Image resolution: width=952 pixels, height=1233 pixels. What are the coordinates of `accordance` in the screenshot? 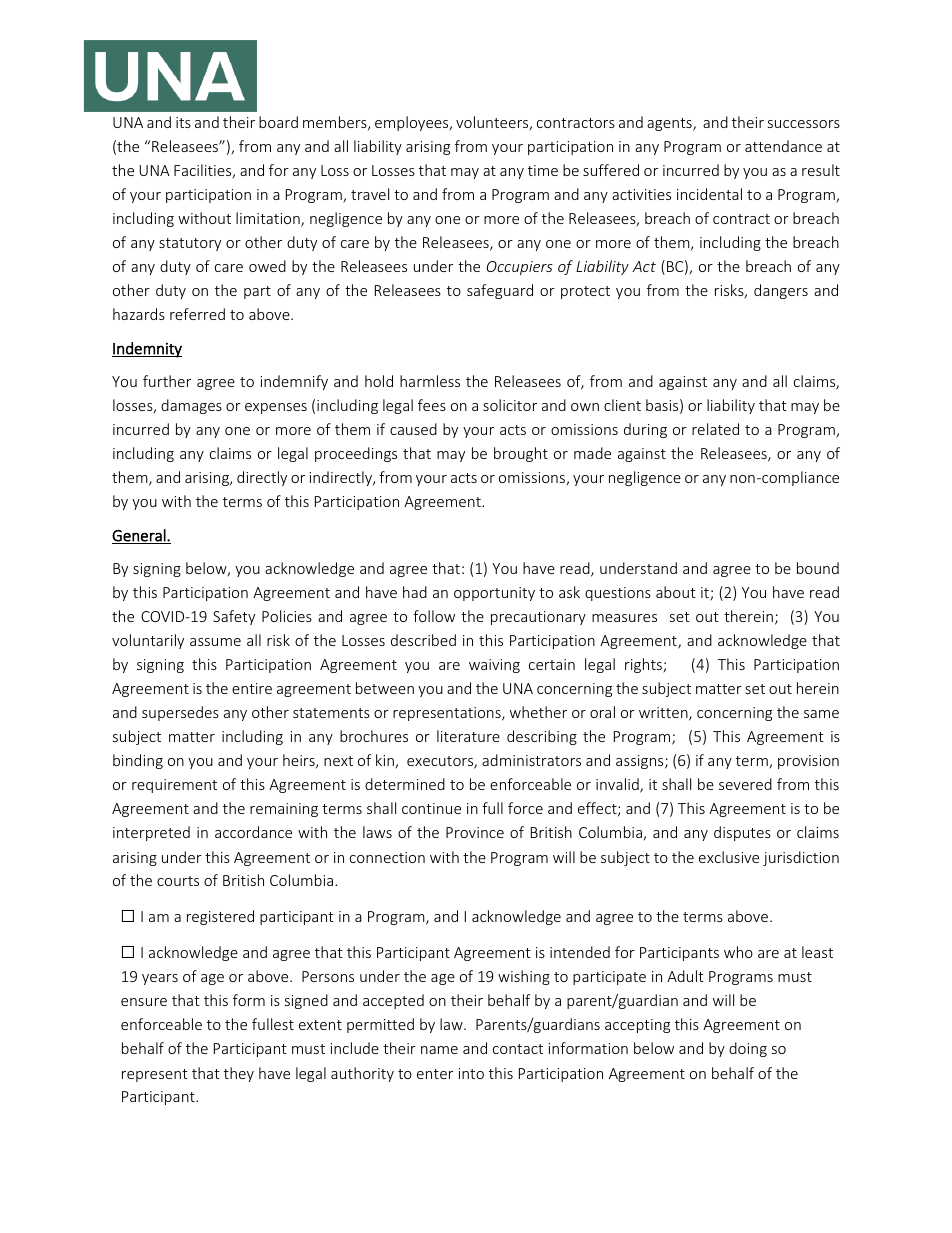 It's located at (253, 832).
